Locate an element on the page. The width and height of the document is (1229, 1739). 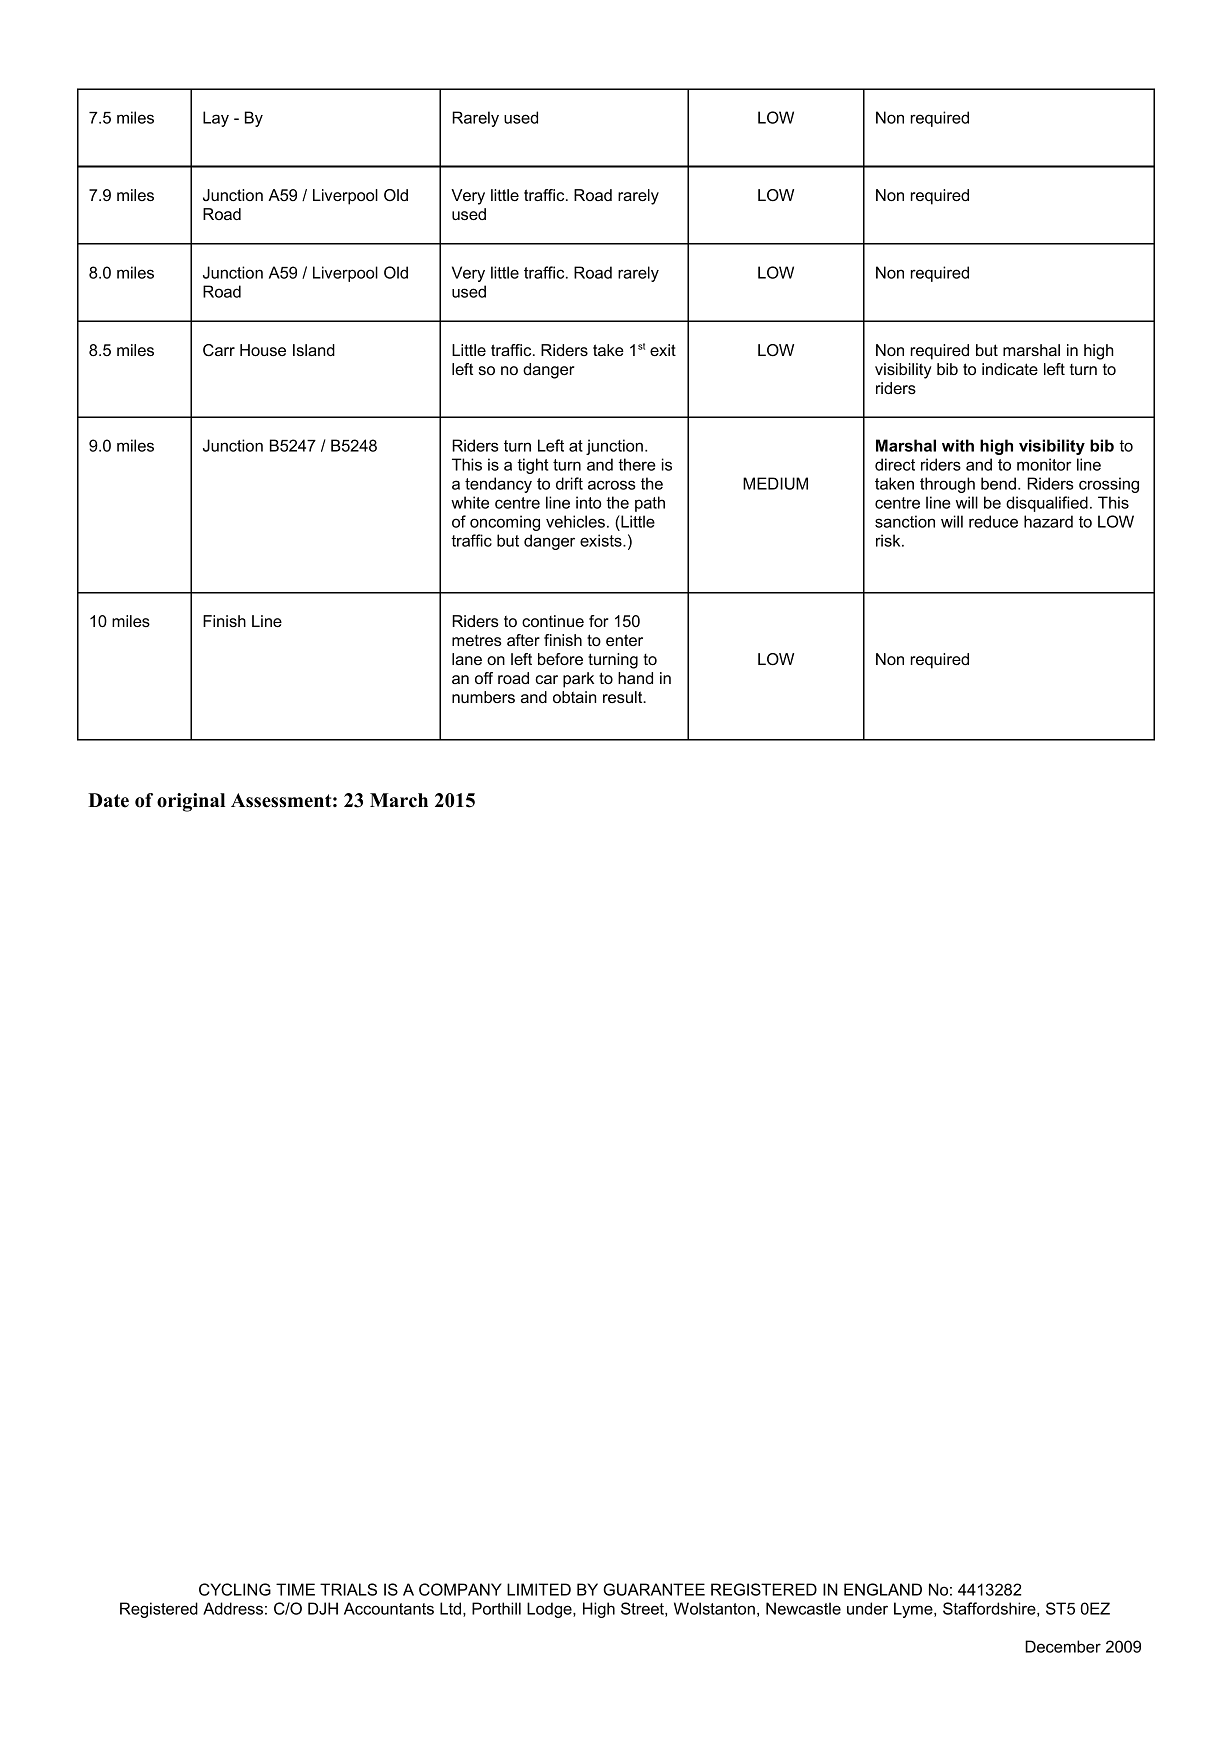
GUARANTEE is located at coordinates (654, 1589).
